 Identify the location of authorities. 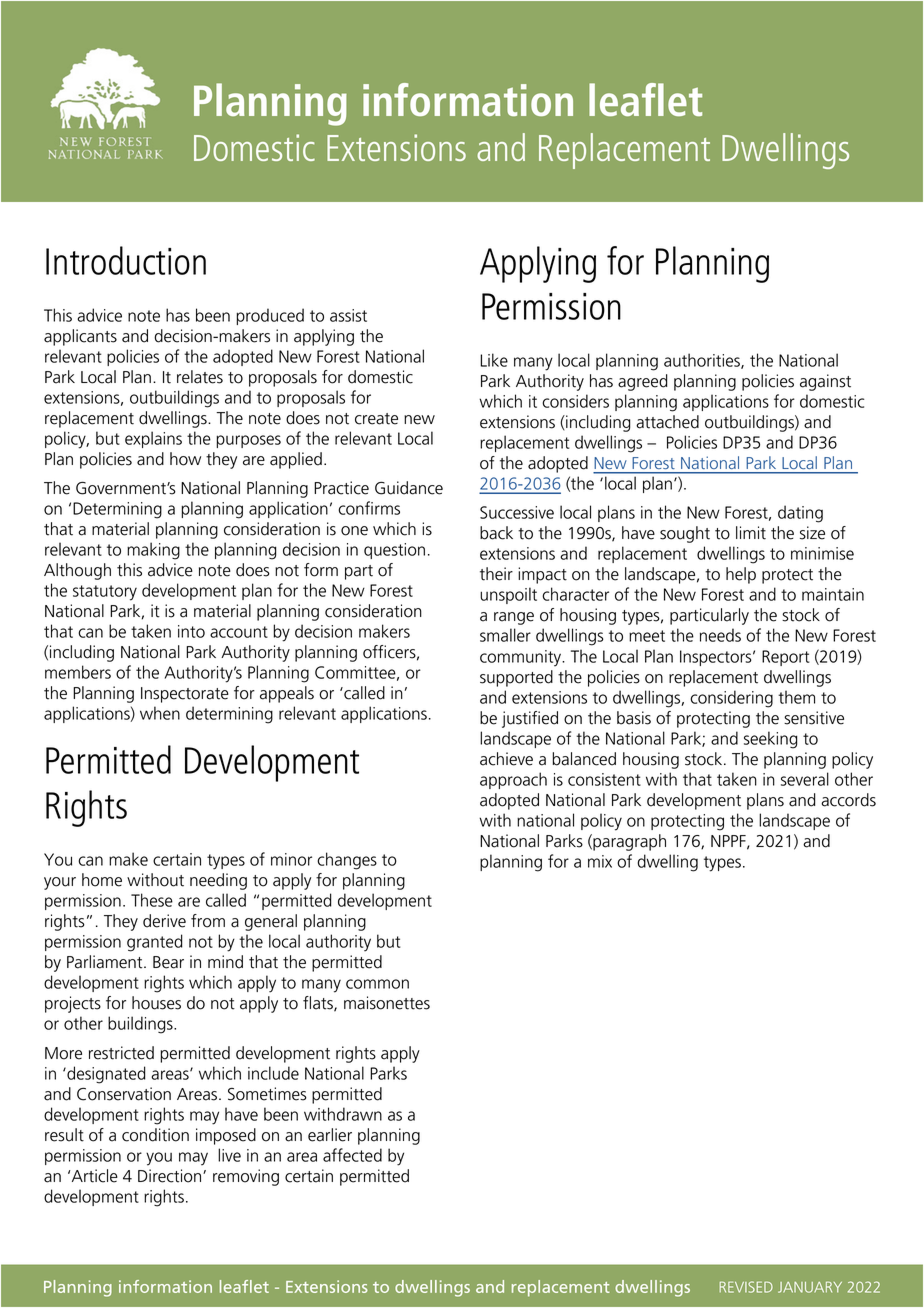
(703, 361).
